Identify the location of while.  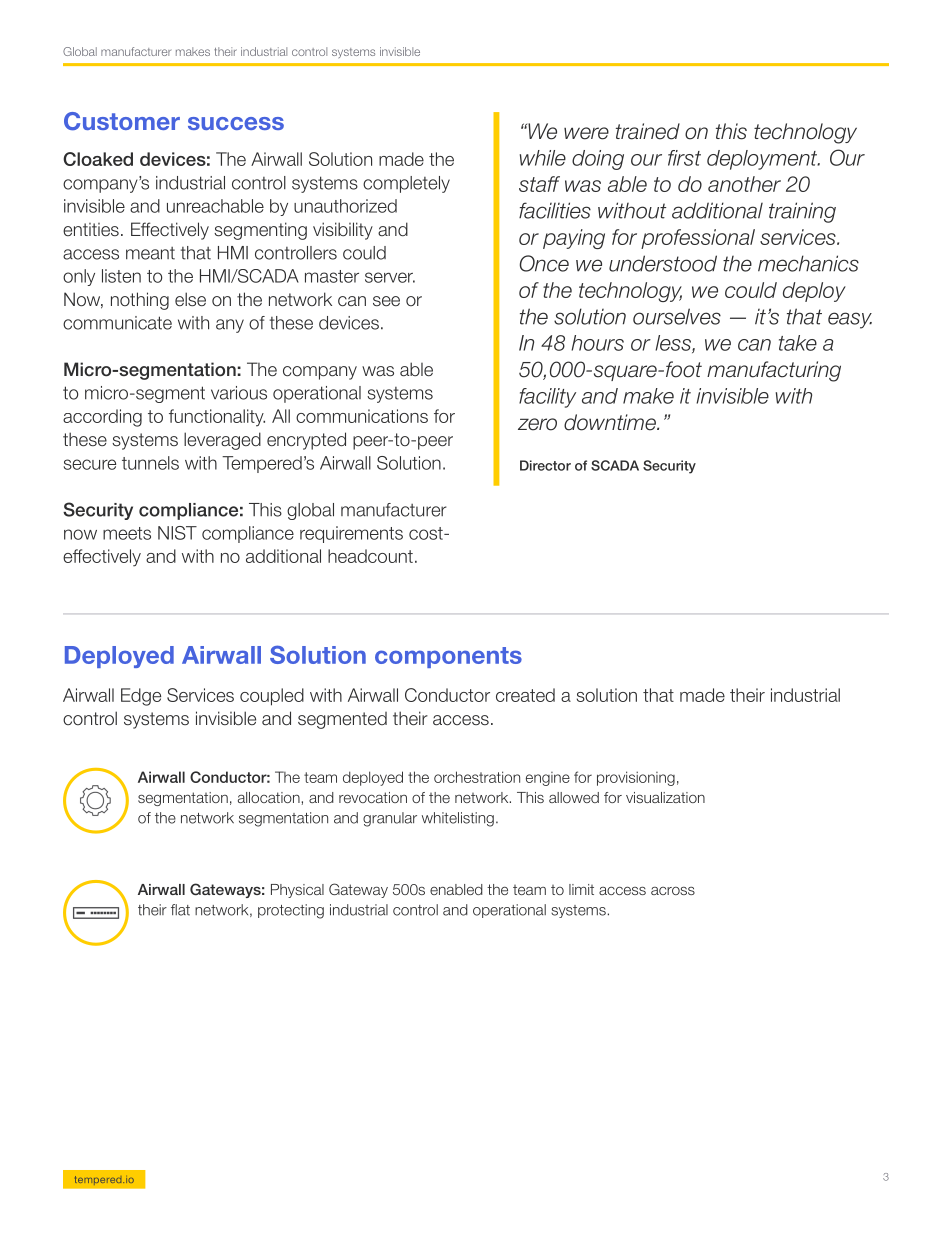
(543, 158).
